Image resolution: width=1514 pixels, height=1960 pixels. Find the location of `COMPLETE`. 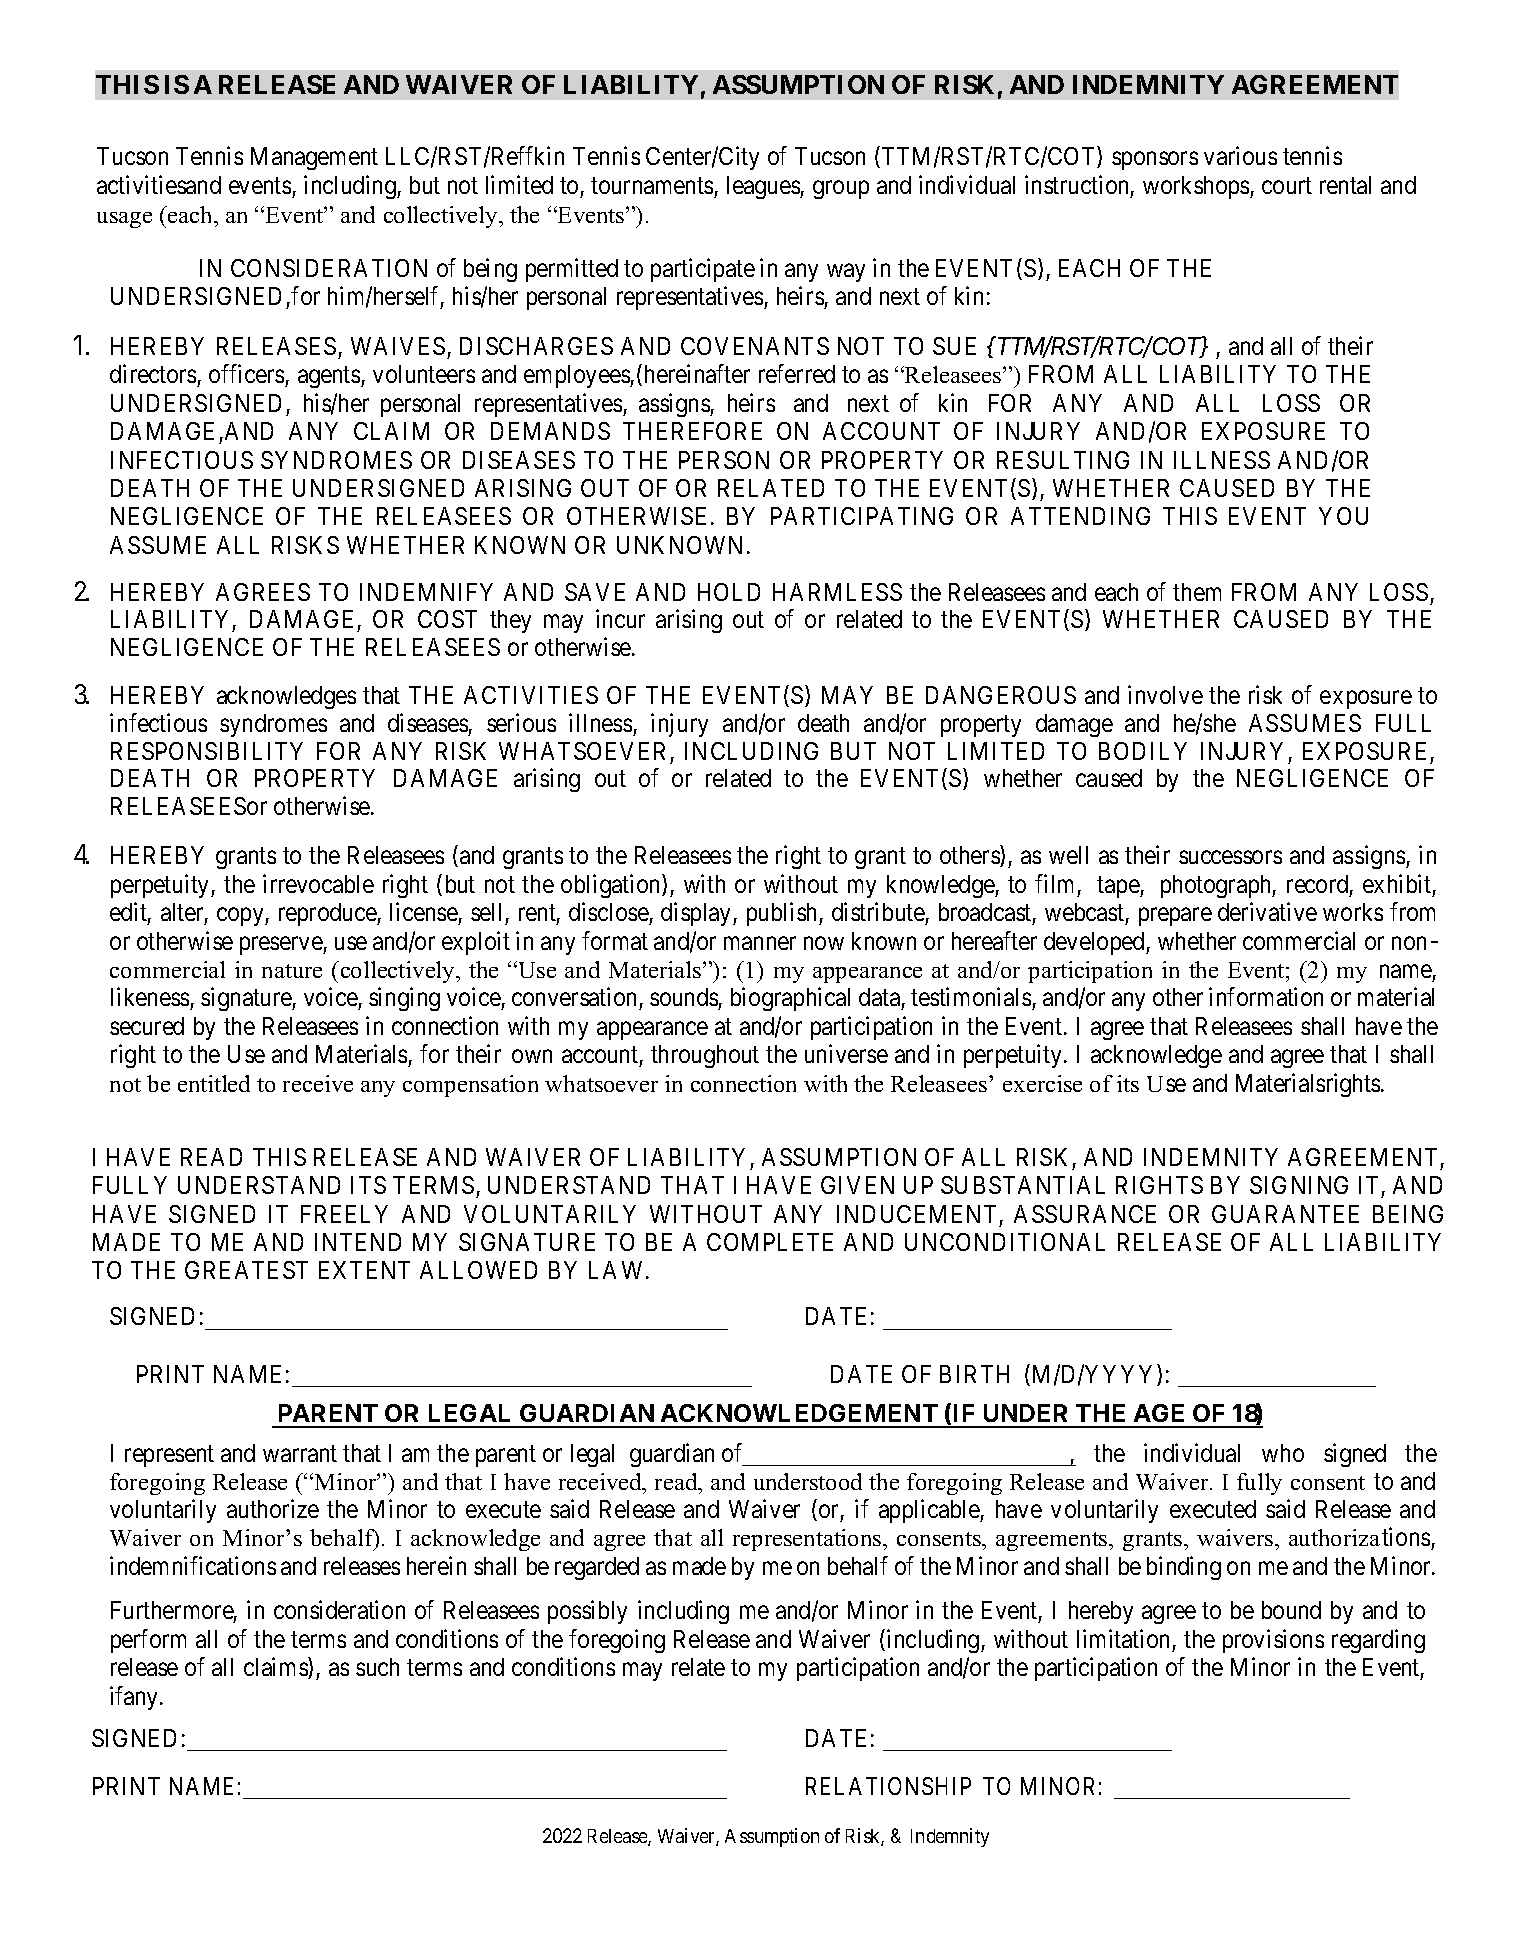

COMPLETE is located at coordinates (770, 1242).
